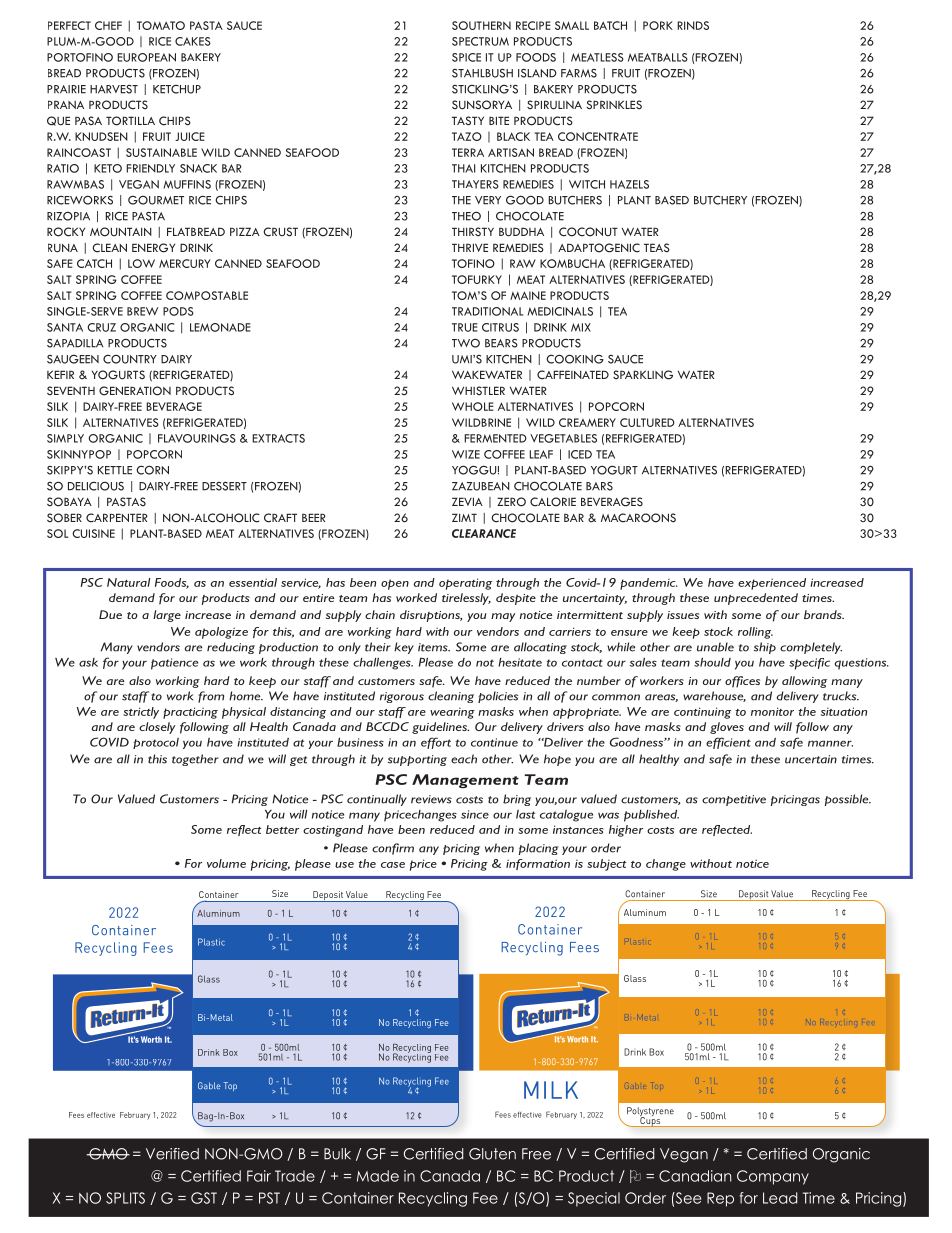  Describe the element at coordinates (142, 311) in the screenshot. I see `BREW` at that location.
